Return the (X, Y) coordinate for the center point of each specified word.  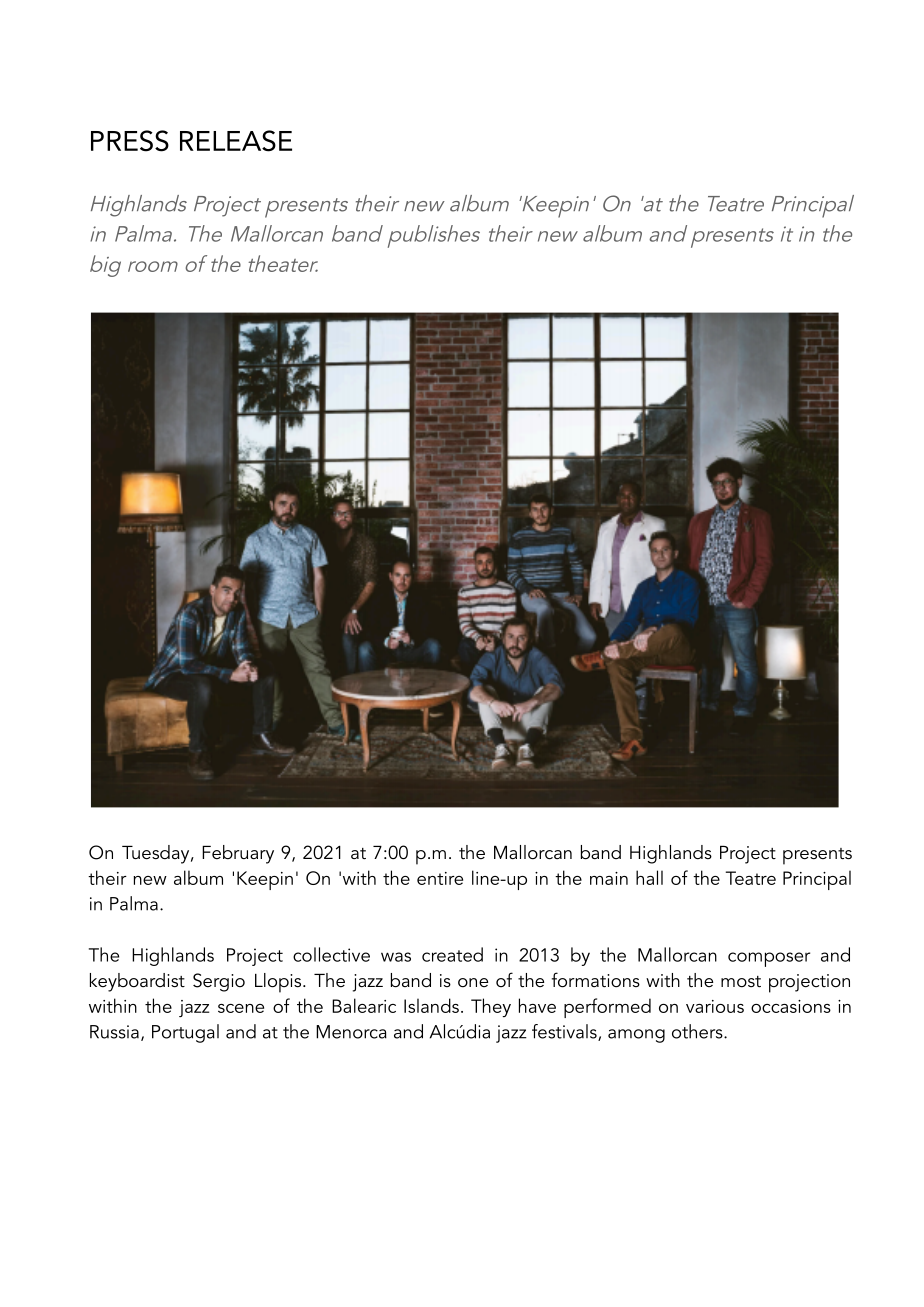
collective (331, 954)
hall (649, 877)
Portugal (185, 1033)
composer (769, 959)
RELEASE (236, 141)
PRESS (130, 141)
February (238, 854)
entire (440, 878)
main (609, 878)
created (452, 954)
